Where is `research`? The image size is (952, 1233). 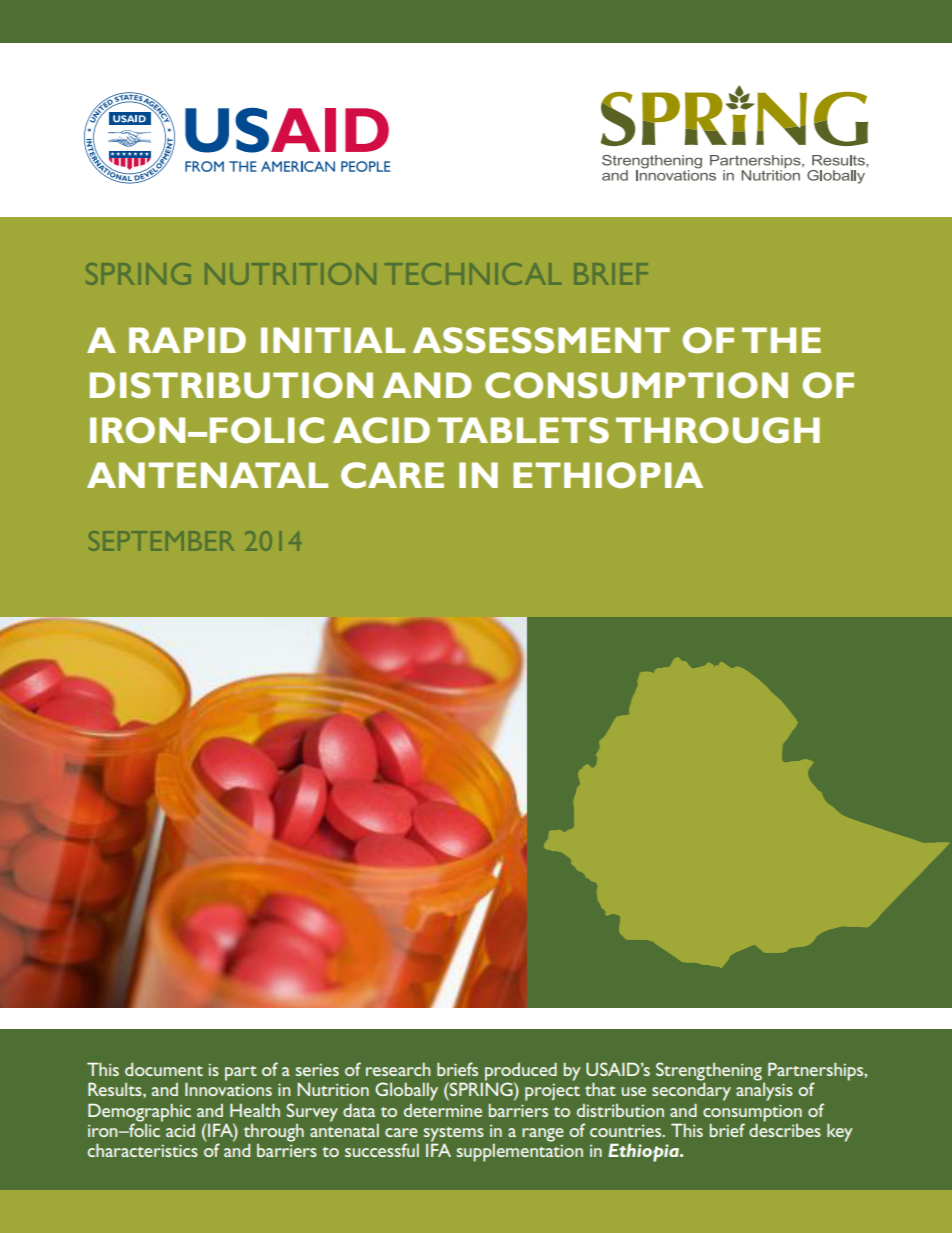 research is located at coordinates (398, 1069).
